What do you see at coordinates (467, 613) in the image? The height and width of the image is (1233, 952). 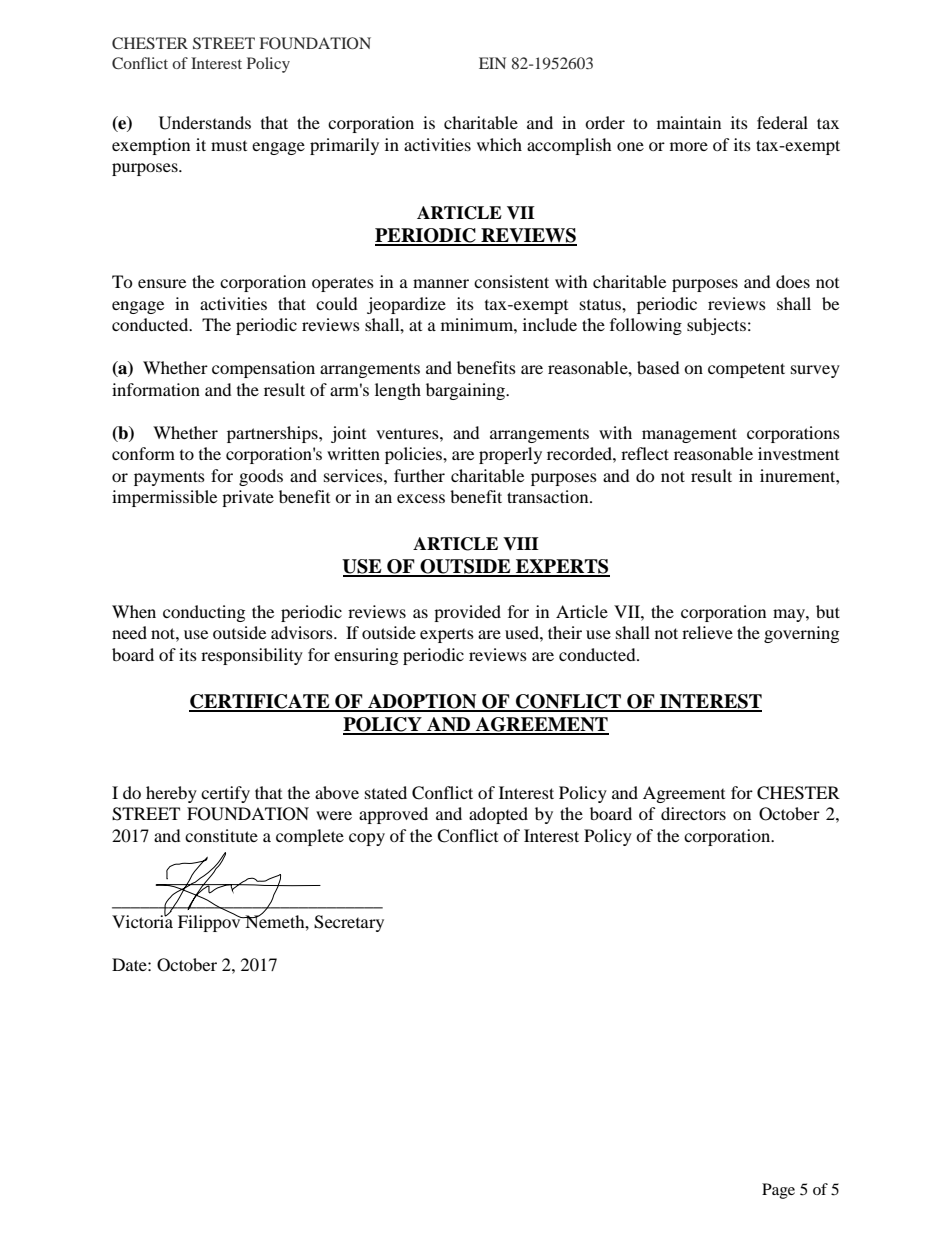 I see `provided` at bounding box center [467, 613].
